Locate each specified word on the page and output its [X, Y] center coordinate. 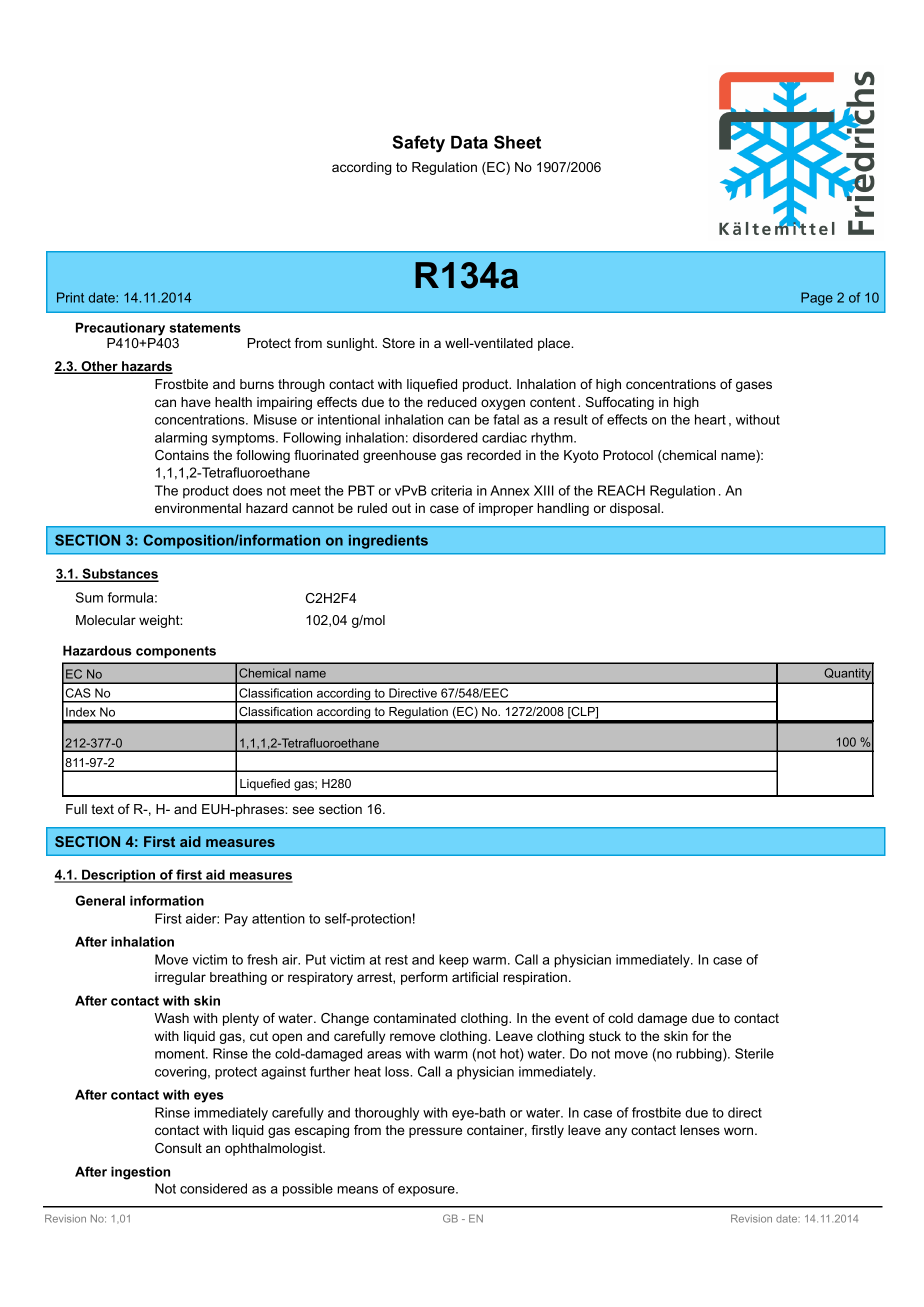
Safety [418, 144]
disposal [636, 509]
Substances [119, 575]
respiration [535, 978]
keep [454, 961]
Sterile [754, 1053]
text [102, 809]
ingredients [388, 542]
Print [70, 297]
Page [817, 299]
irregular [180, 978]
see [303, 810]
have [196, 402]
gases [754, 386]
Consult [178, 1148]
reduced [452, 402]
